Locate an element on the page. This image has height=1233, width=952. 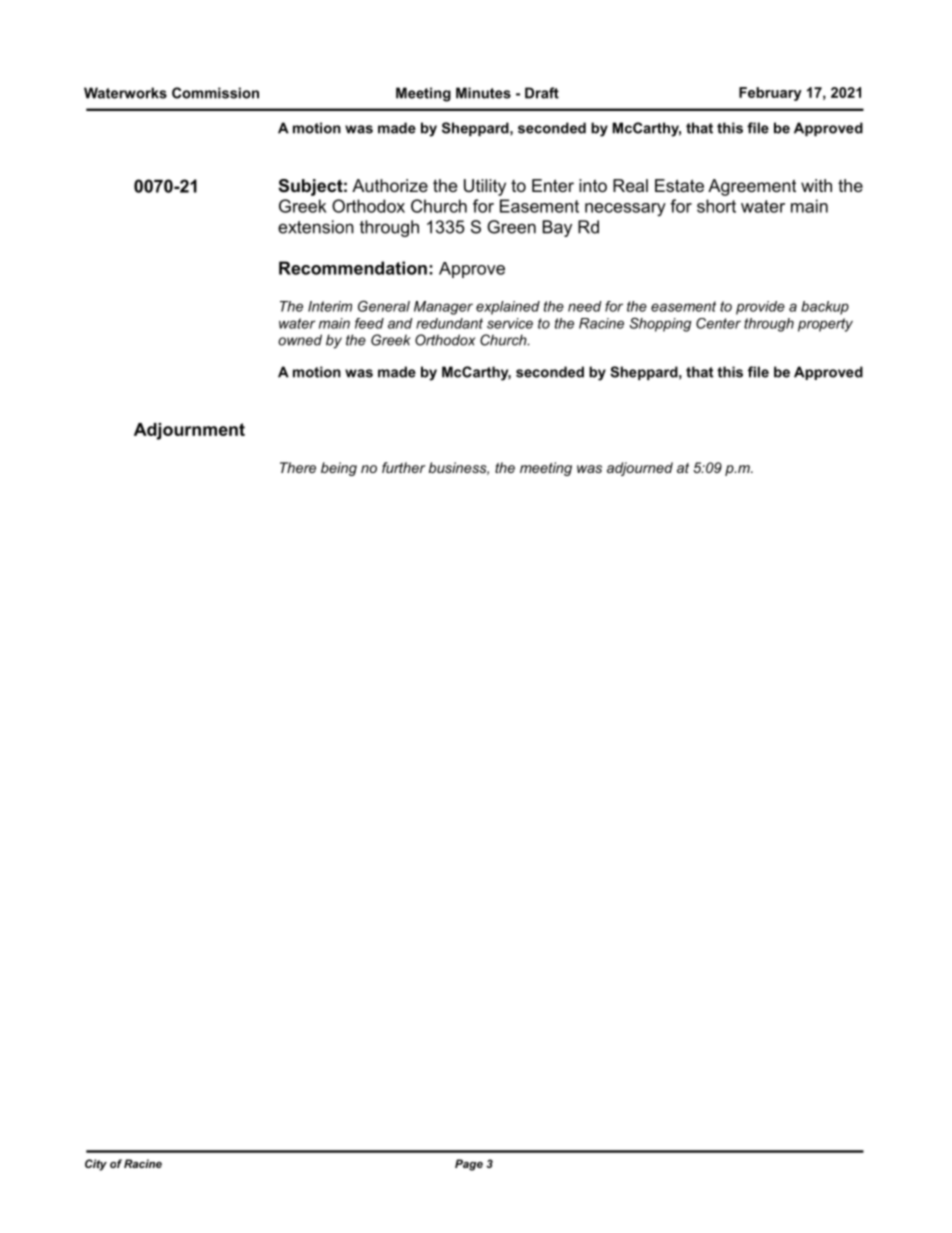
backup is located at coordinates (825, 308).
